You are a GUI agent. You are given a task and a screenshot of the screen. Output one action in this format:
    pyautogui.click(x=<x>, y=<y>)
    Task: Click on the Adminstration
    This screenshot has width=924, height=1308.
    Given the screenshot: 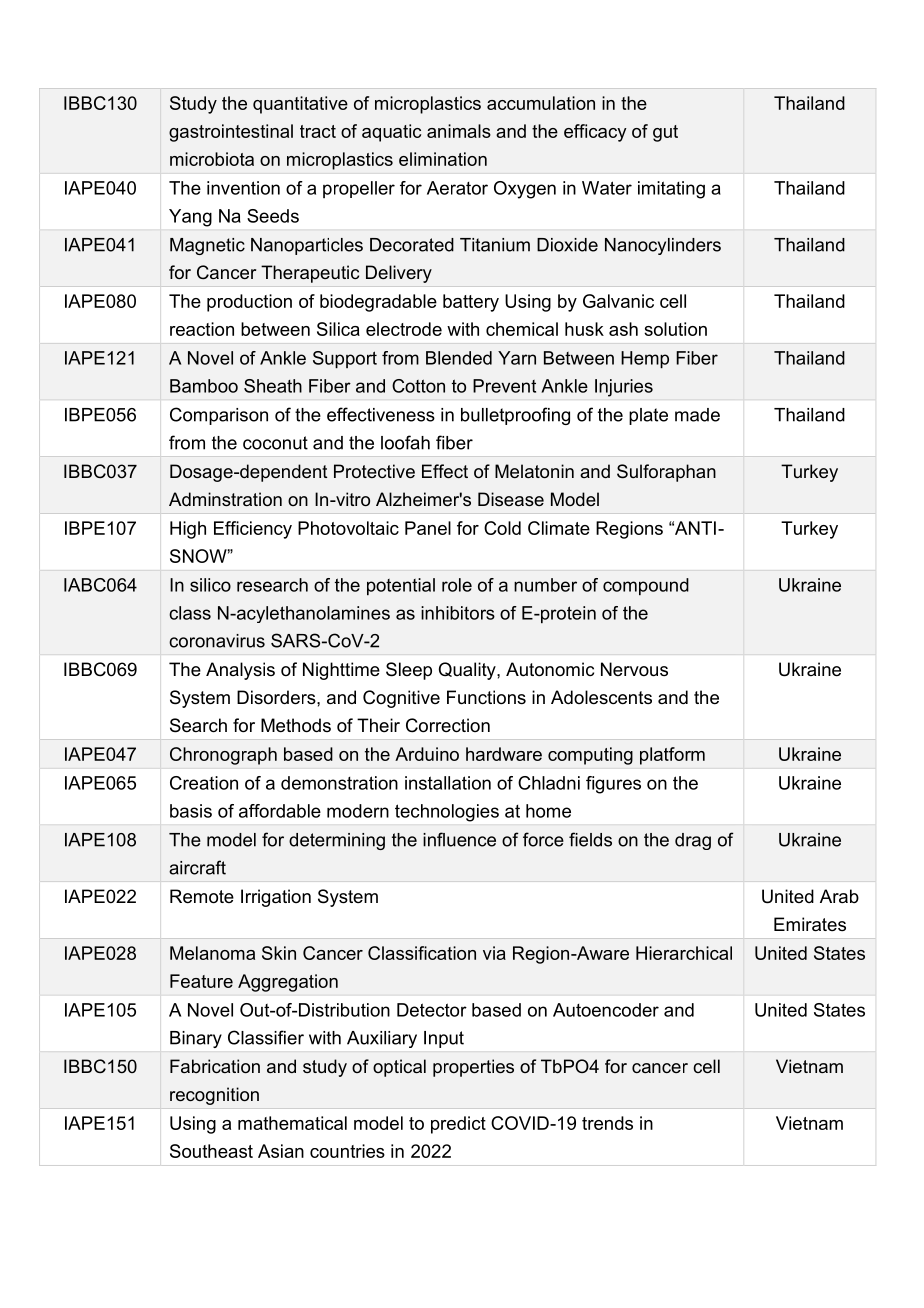 What is the action you would take?
    pyautogui.click(x=225, y=499)
